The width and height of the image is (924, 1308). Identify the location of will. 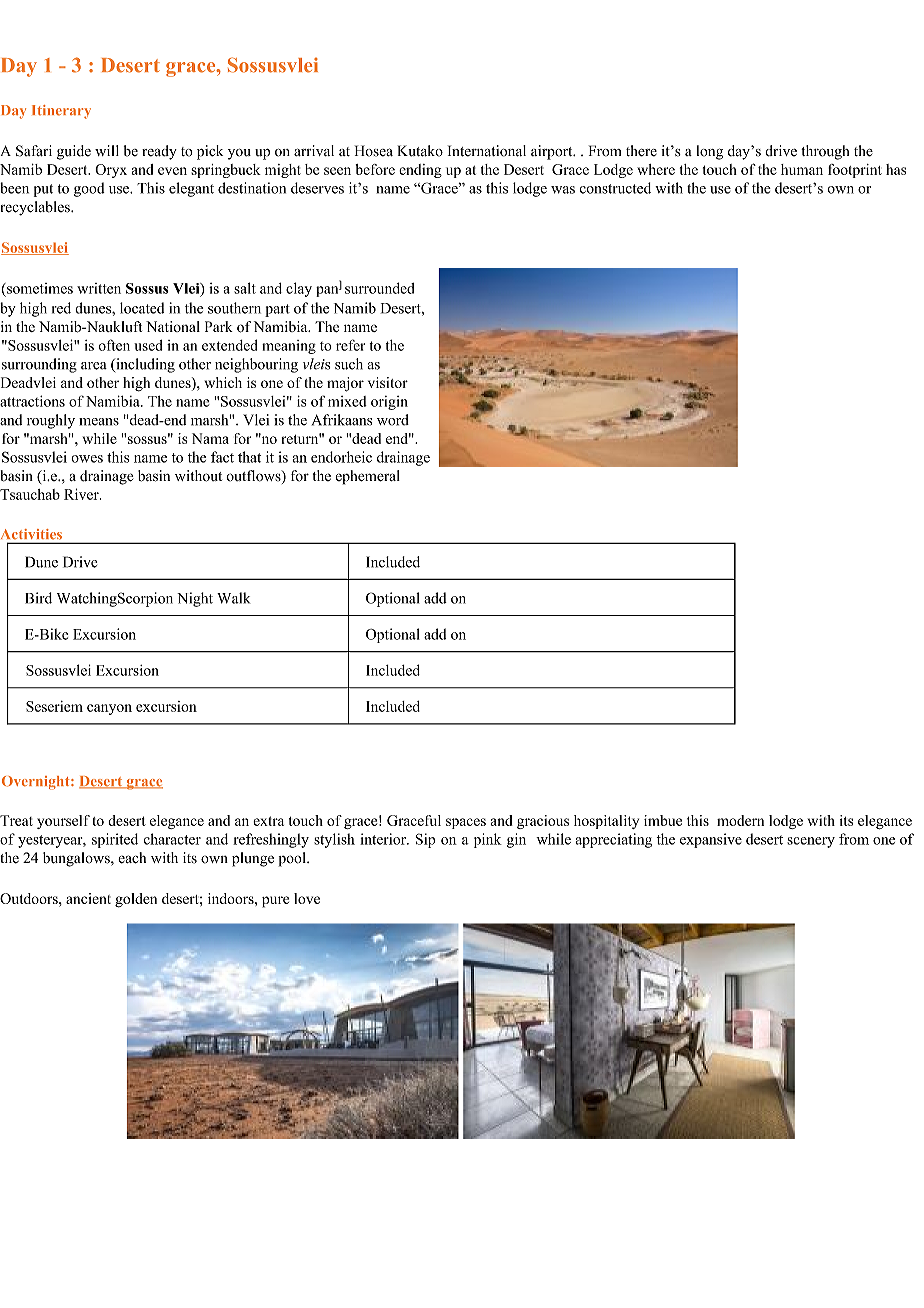
(107, 150).
